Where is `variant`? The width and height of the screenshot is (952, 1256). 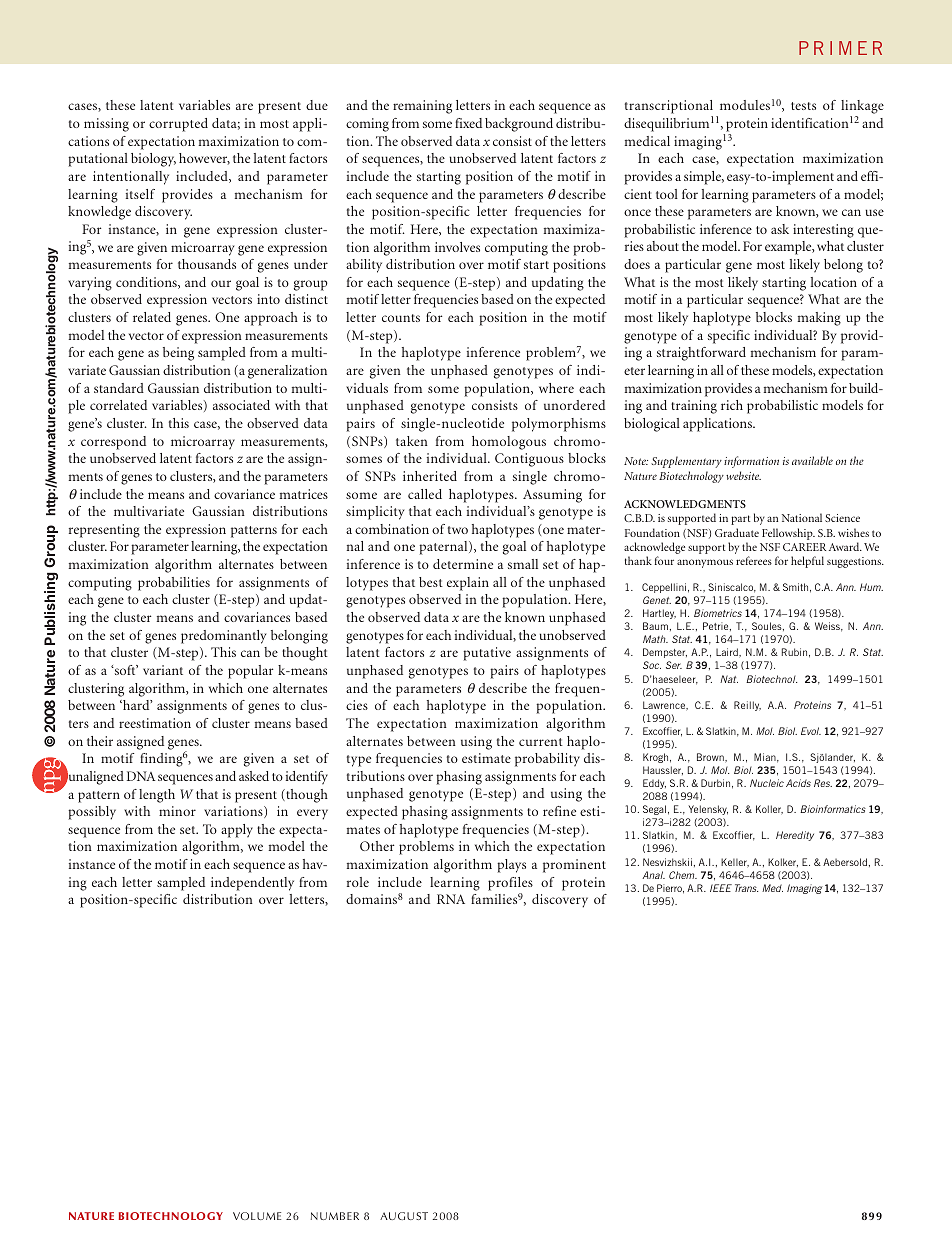 variant is located at coordinates (163, 670).
